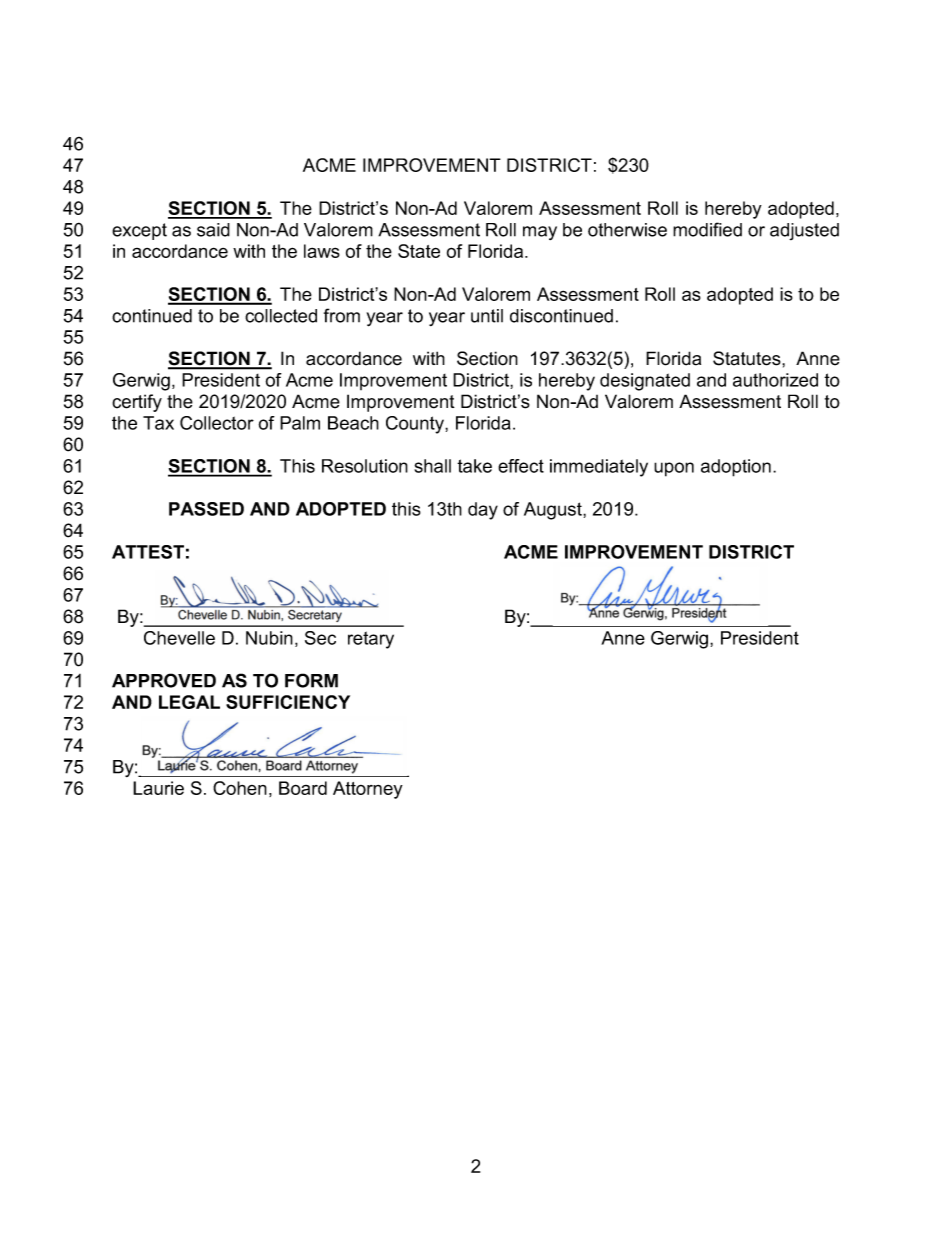 This screenshot has width=952, height=1233. What do you see at coordinates (419, 251) in the screenshot?
I see `State` at bounding box center [419, 251].
